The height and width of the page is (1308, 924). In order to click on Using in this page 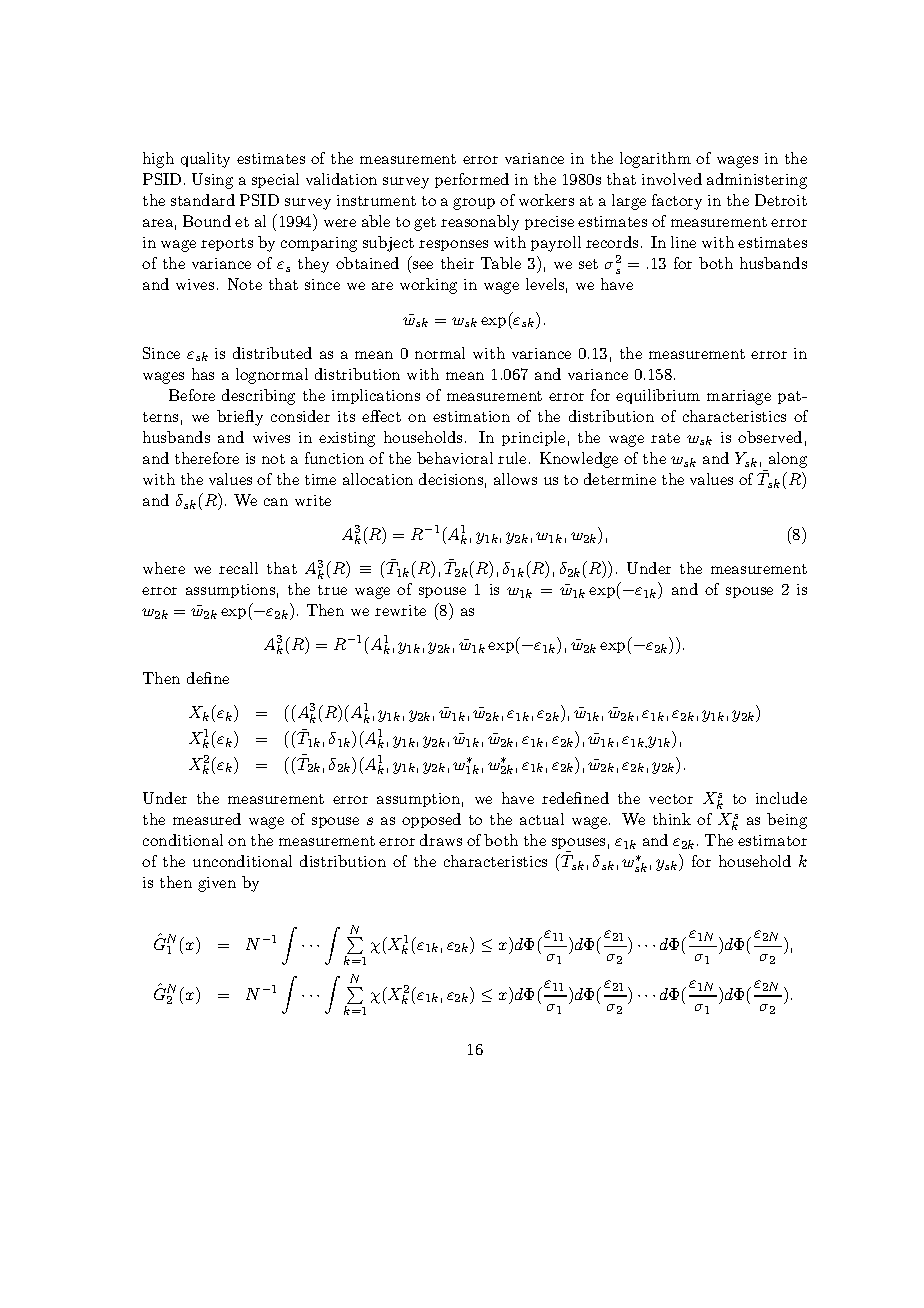, I will do `click(212, 181)`.
